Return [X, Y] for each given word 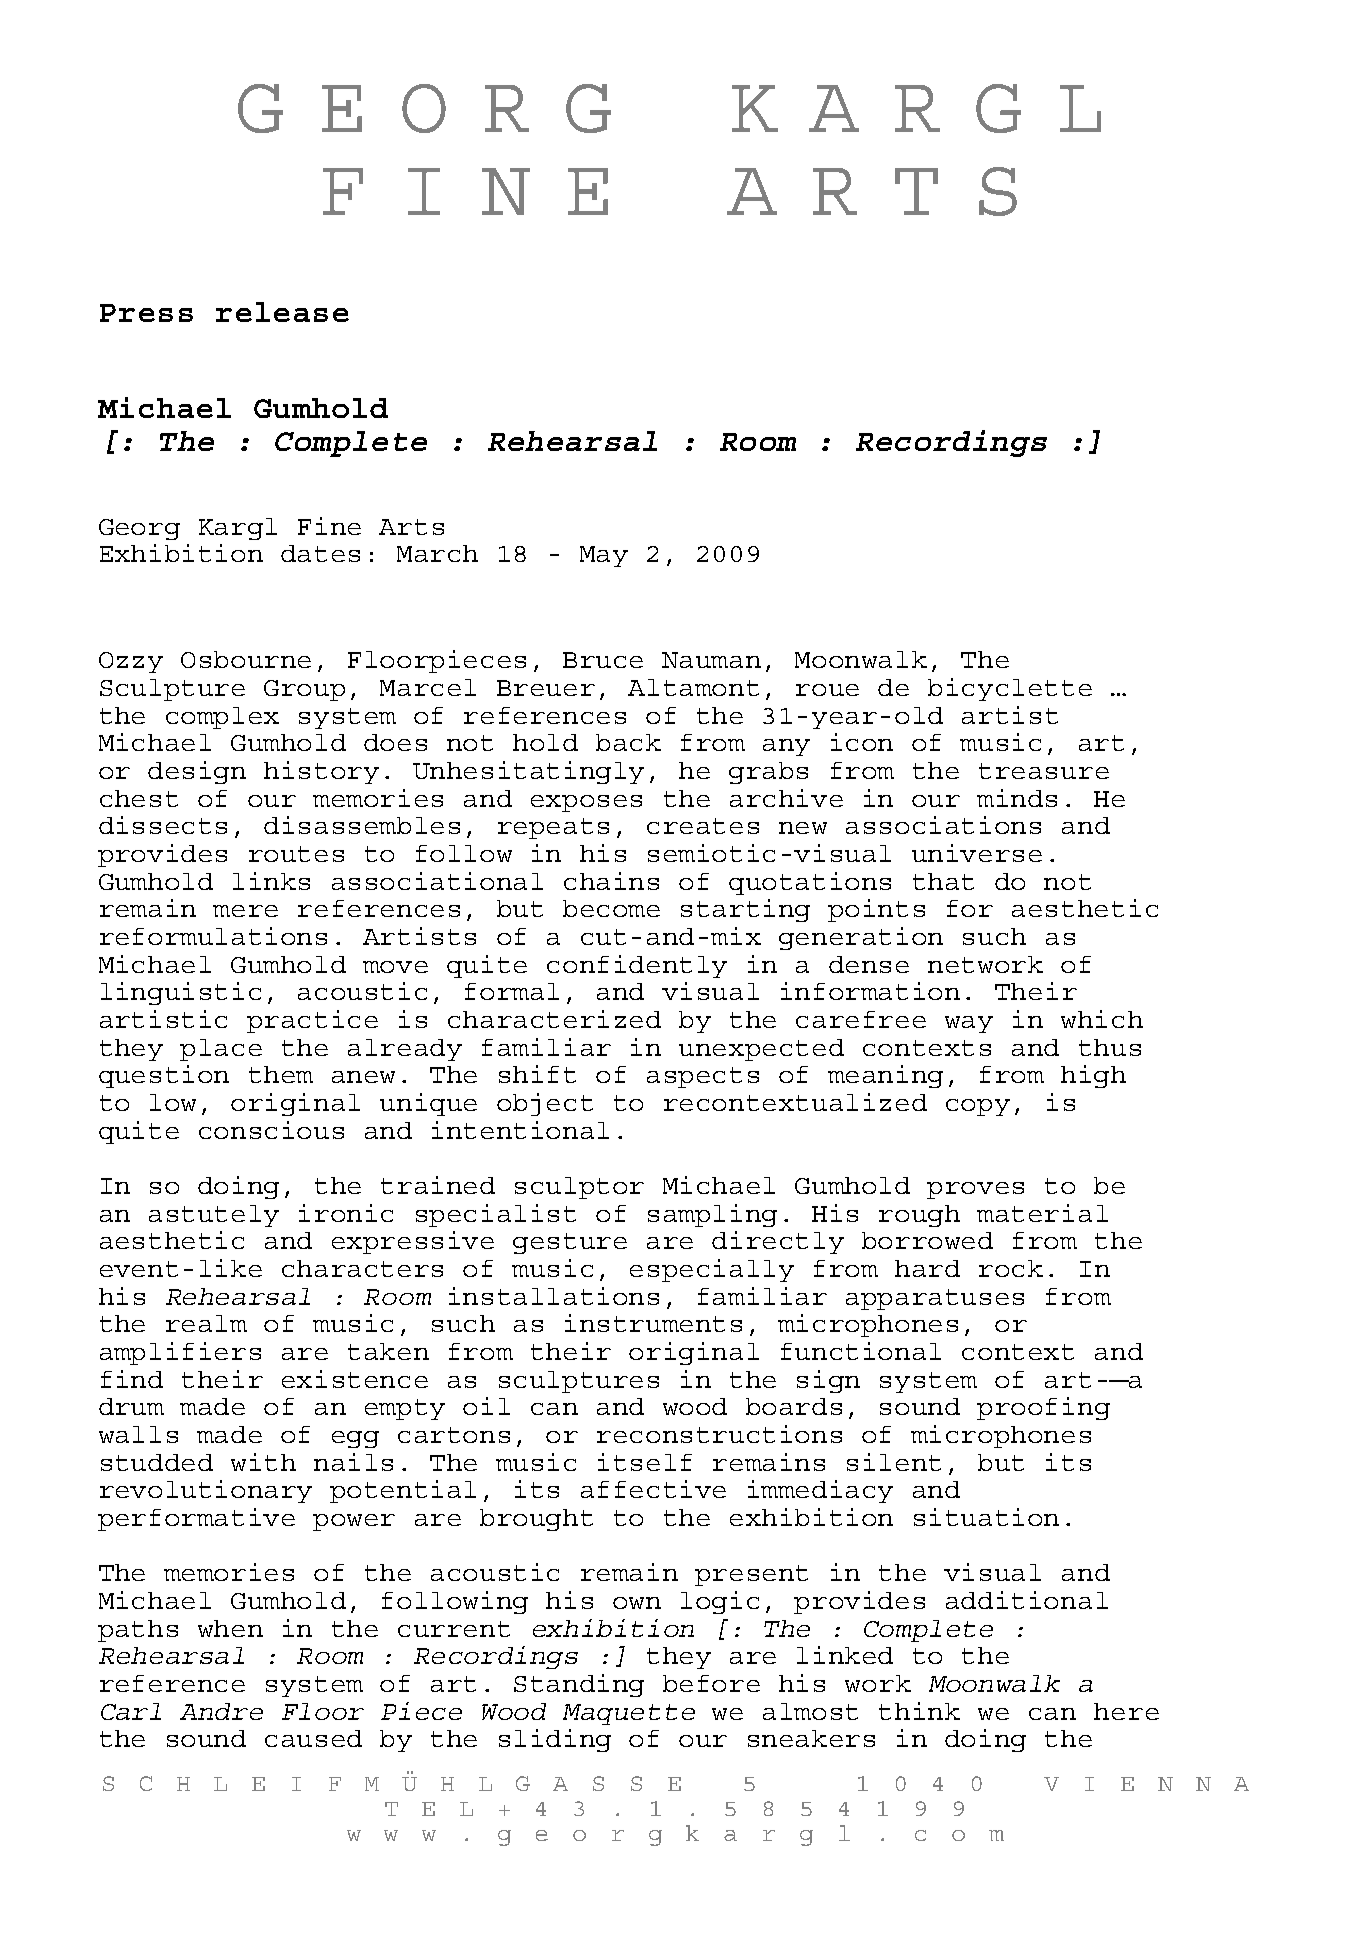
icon [862, 742]
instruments [653, 1323]
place [221, 1050]
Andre [221, 1711]
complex [222, 718]
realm [206, 1323]
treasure [1044, 771]
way [969, 1024]
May [604, 556]
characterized [554, 1019]
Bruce [603, 660]
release [282, 312]
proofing [1043, 1408]
